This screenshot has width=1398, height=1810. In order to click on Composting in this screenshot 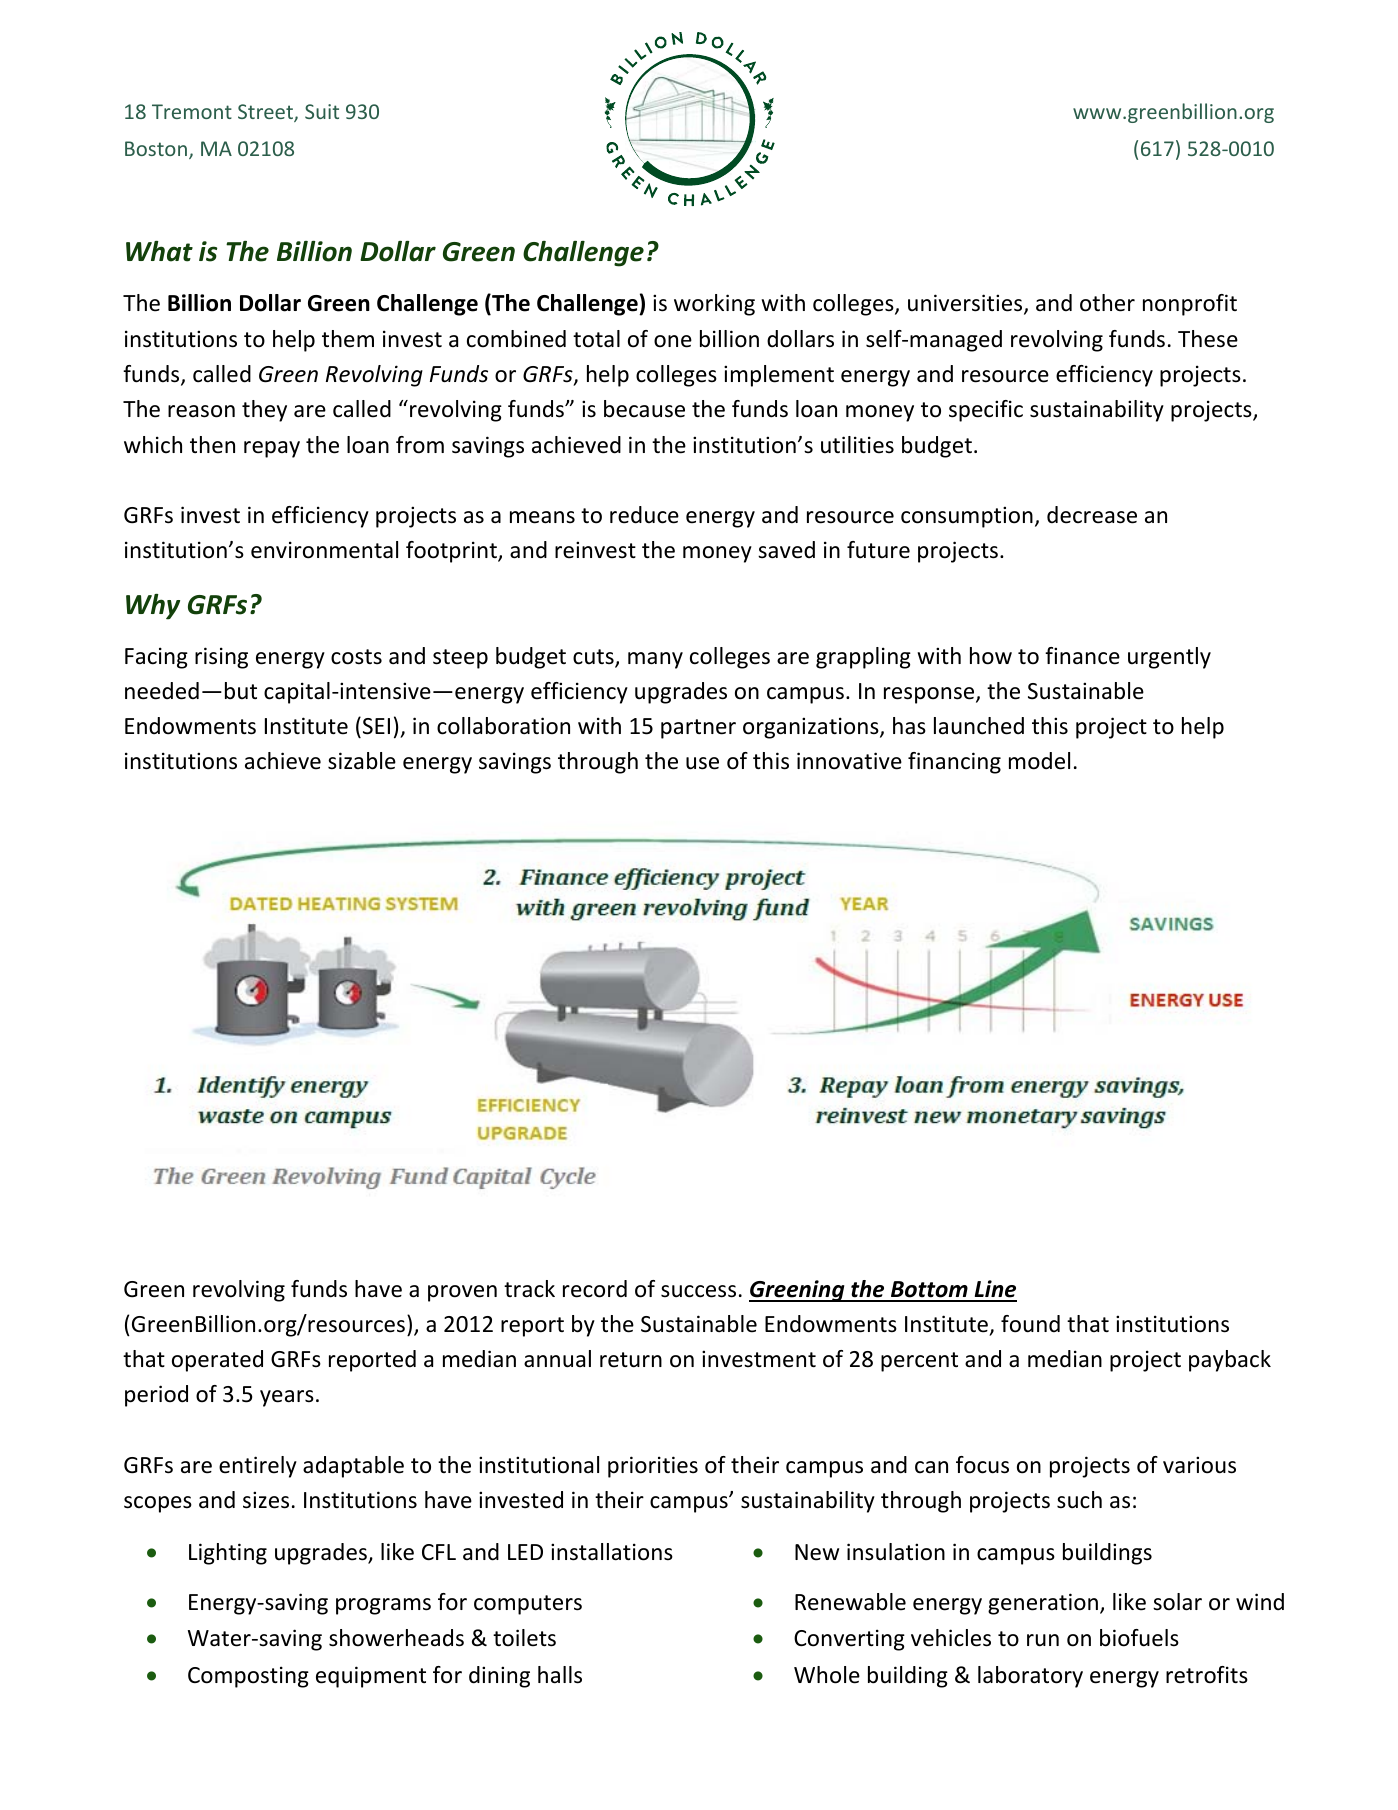, I will do `click(248, 1677)`.
